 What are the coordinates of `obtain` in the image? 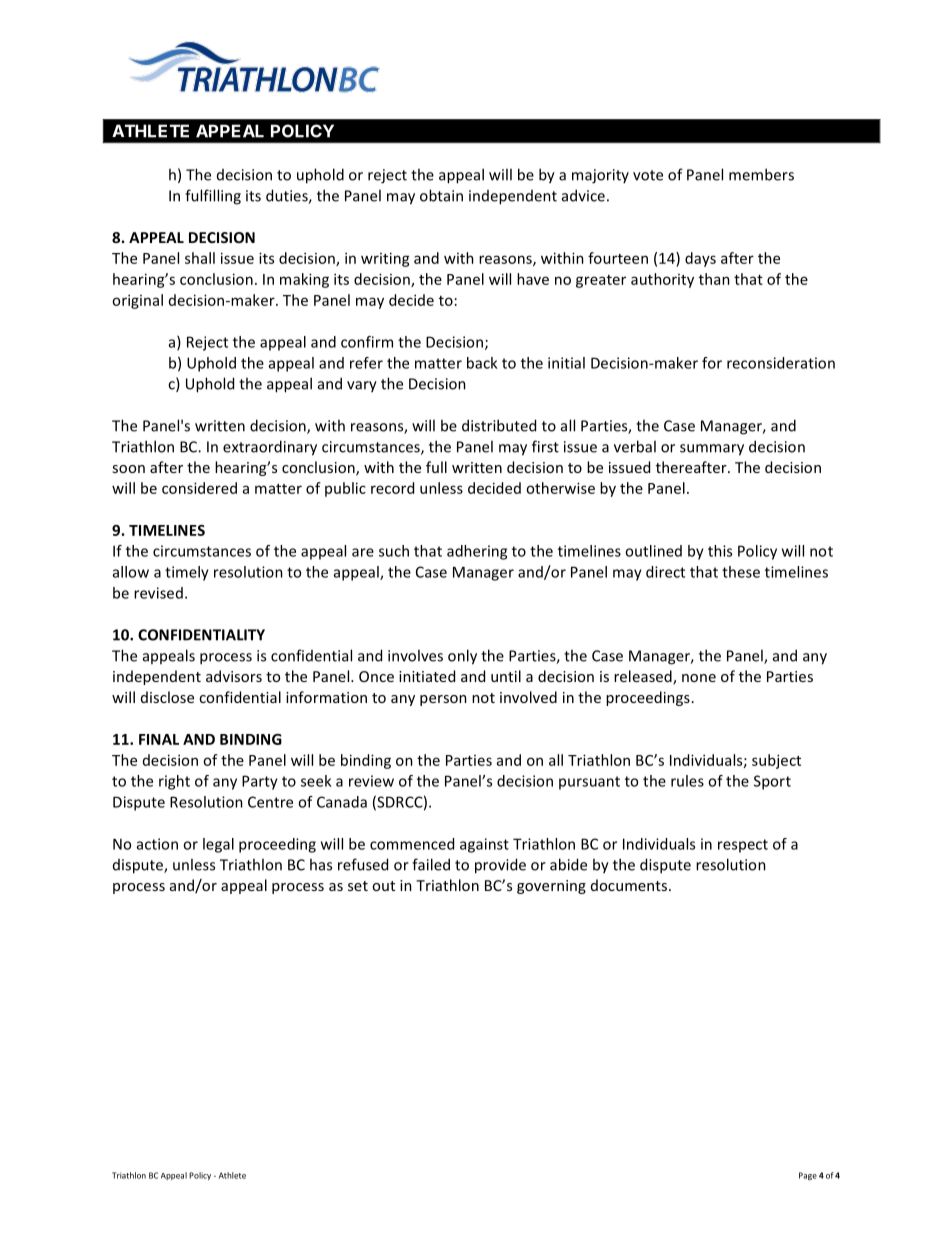 It's located at (441, 195).
